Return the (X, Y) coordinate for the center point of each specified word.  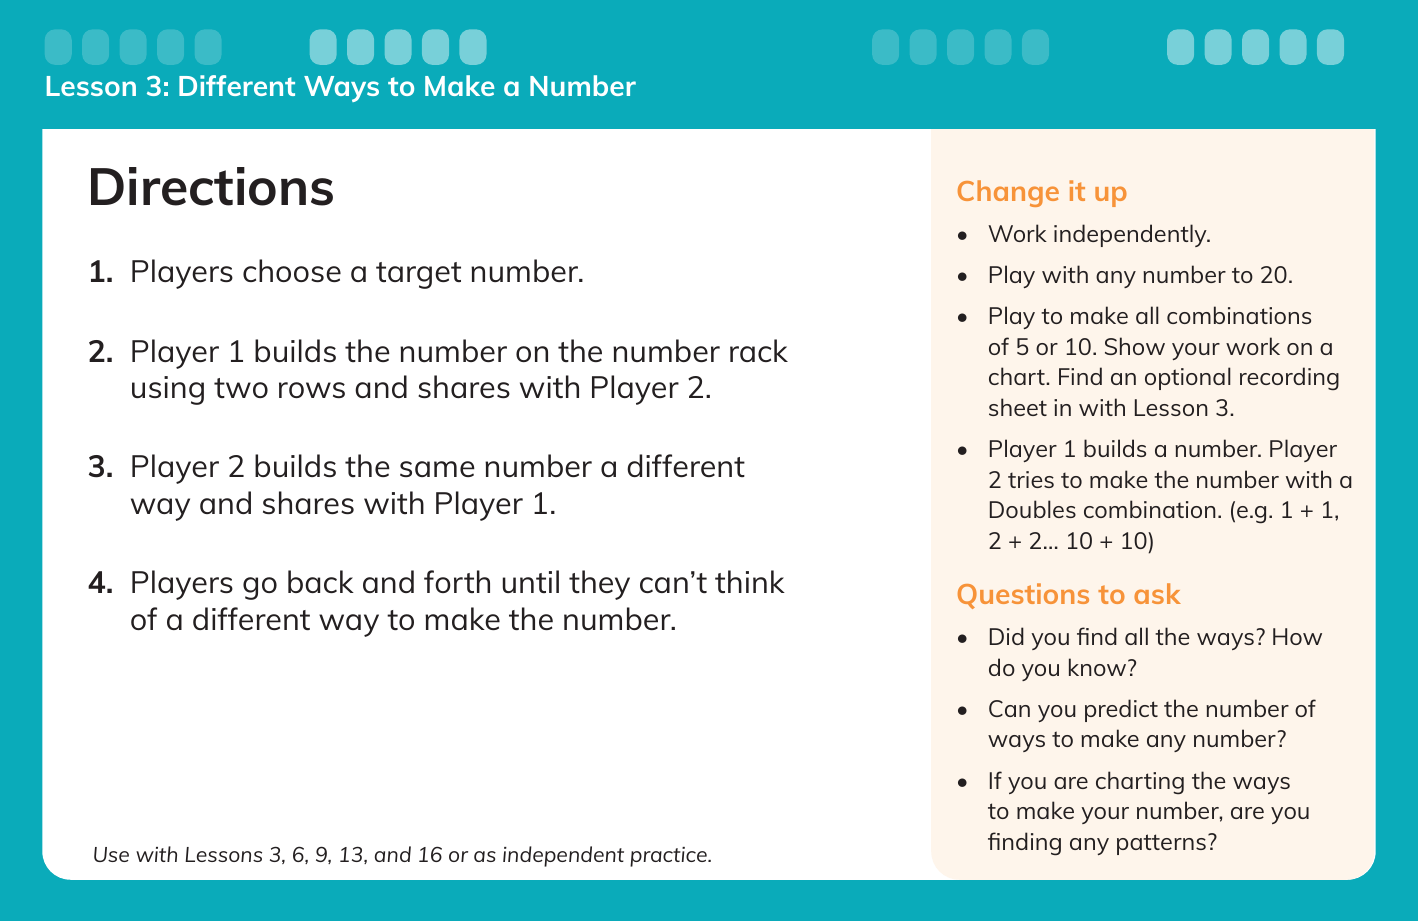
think (750, 581)
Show (1135, 346)
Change (1008, 193)
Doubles (1033, 509)
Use (111, 854)
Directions (212, 186)
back (321, 581)
